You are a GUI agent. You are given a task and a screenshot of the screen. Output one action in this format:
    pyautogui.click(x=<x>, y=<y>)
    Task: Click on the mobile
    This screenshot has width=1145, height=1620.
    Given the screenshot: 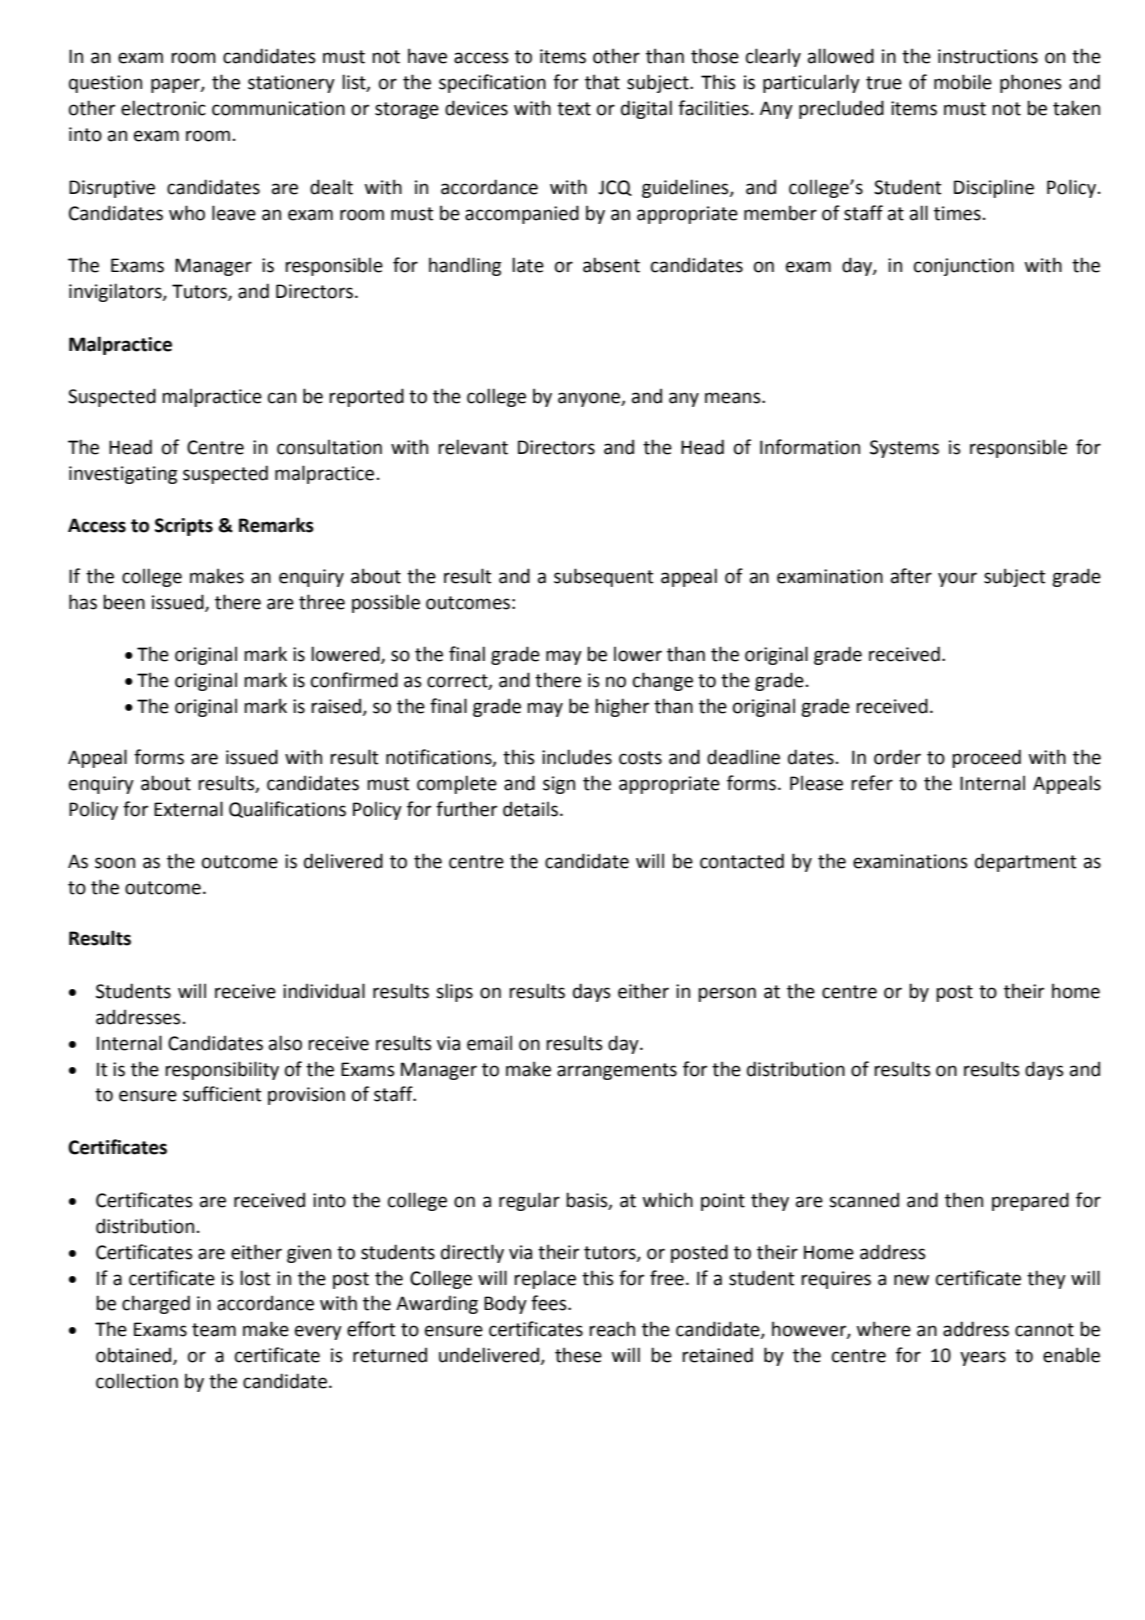 What is the action you would take?
    pyautogui.click(x=963, y=82)
